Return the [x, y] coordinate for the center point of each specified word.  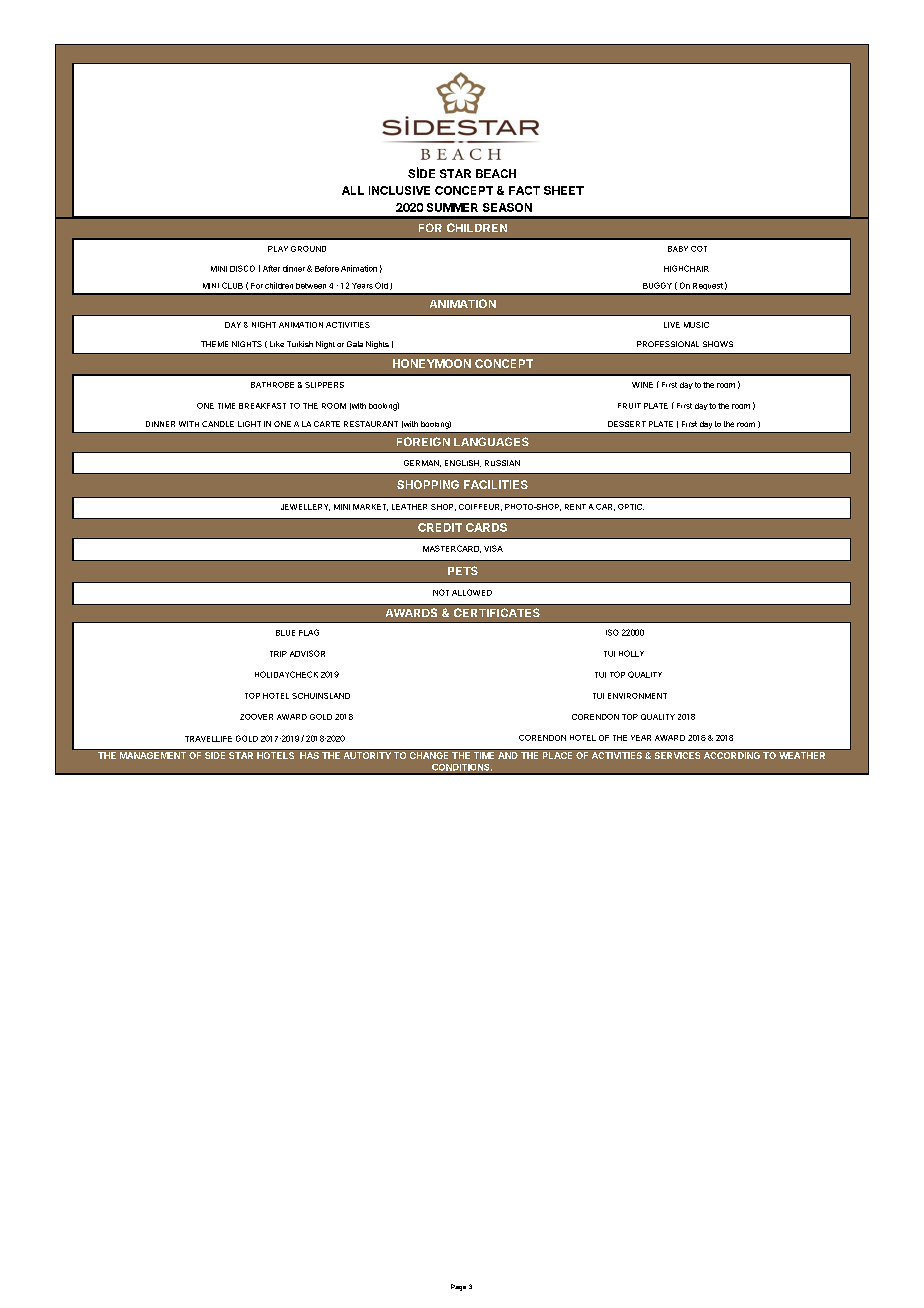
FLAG [309, 632]
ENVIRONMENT [637, 696]
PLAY [278, 249]
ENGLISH [463, 463]
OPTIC [631, 507]
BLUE [285, 633]
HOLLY [631, 653]
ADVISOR [307, 653]
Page [458, 1287]
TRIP [278, 654]
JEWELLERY [305, 507]
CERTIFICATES [497, 612]
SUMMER [452, 207]
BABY [678, 249]
